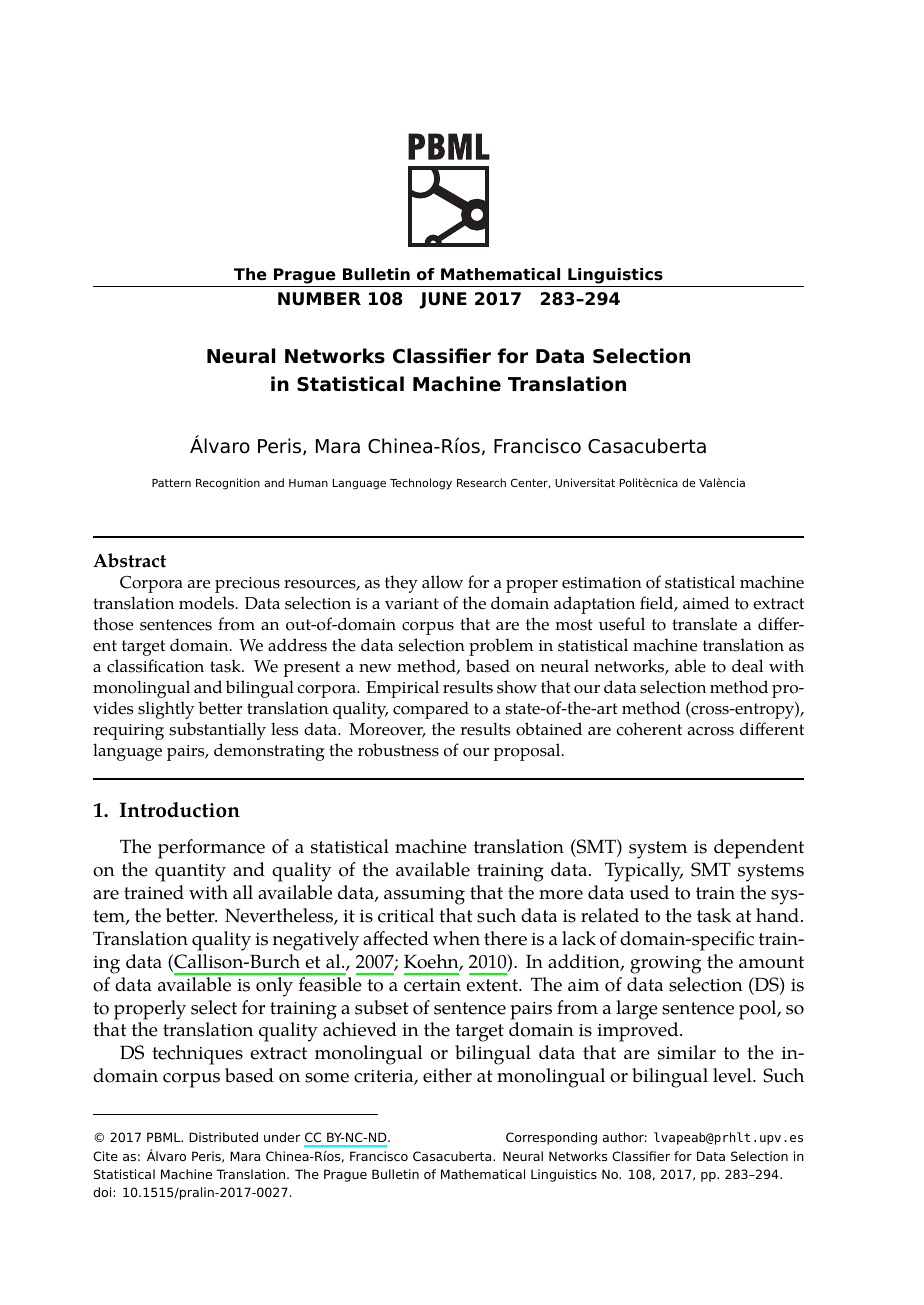 This screenshot has height=1305, width=924. Describe the element at coordinates (319, 299) in the screenshot. I see `NUMBER` at that location.
